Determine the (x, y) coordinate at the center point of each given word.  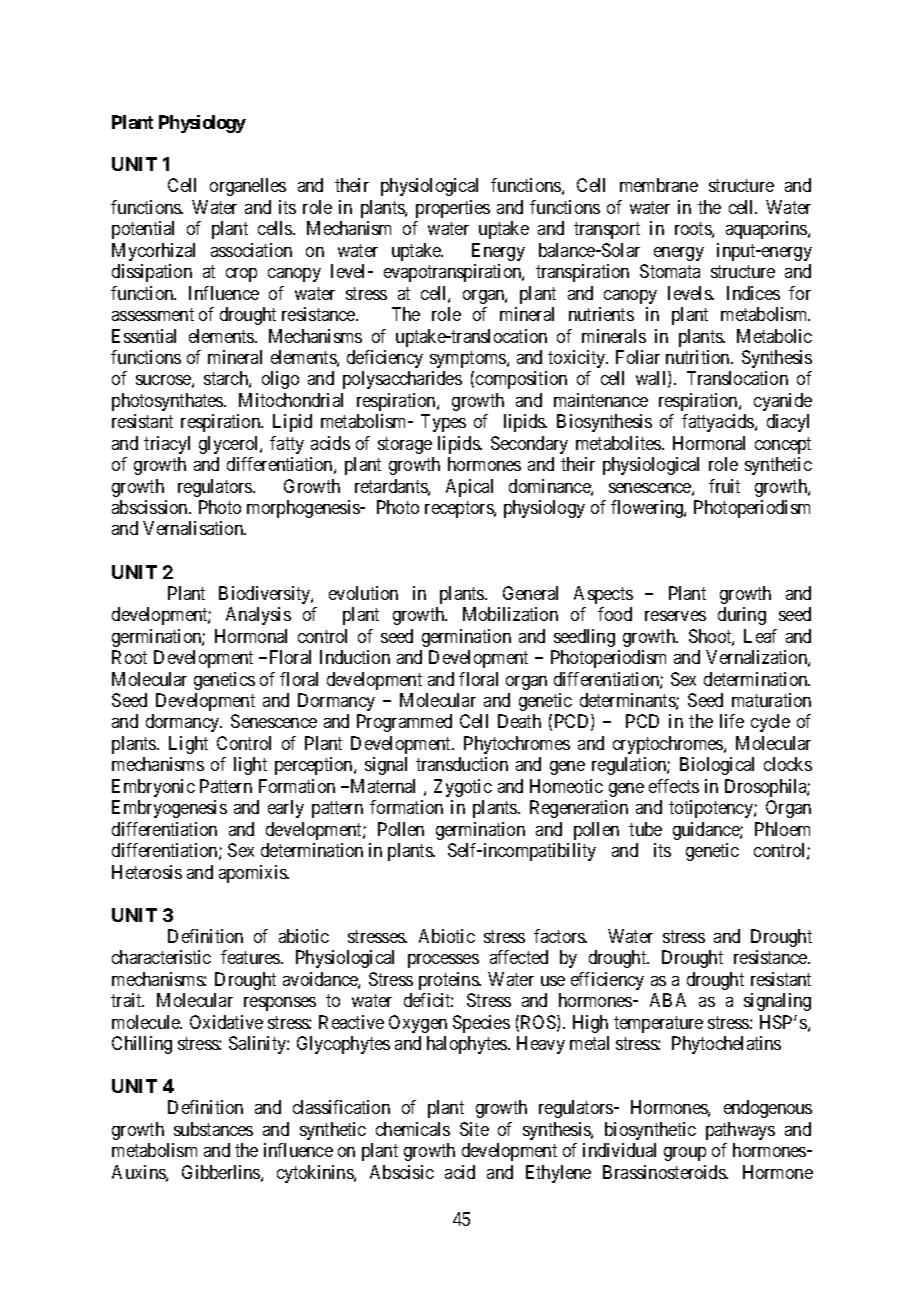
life (732, 721)
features (251, 957)
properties (453, 209)
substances (213, 1129)
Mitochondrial (291, 400)
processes (443, 961)
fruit (724, 486)
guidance (707, 831)
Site (474, 1129)
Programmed (404, 723)
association (251, 250)
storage (405, 445)
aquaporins (767, 230)
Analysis (258, 616)
